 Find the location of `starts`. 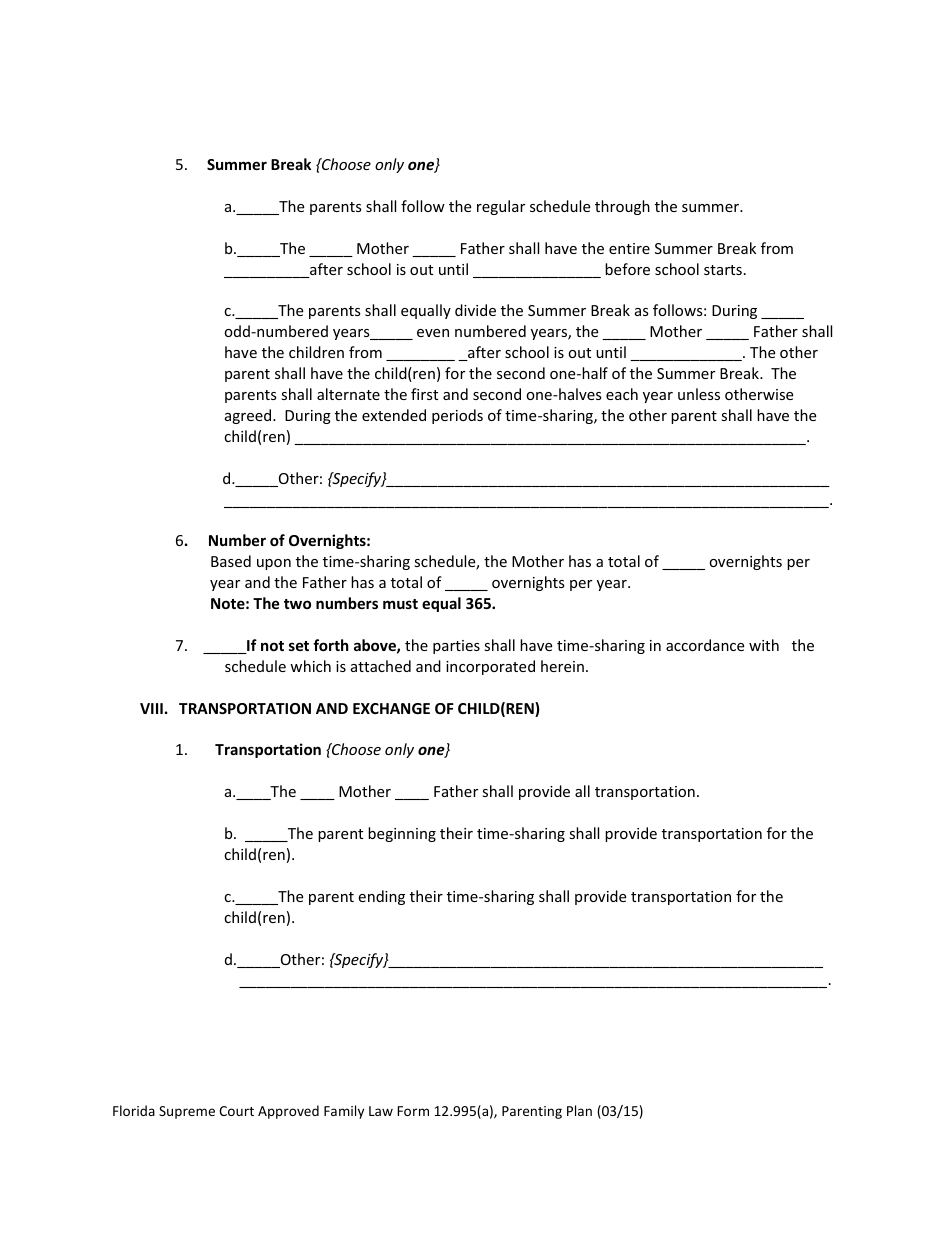

starts is located at coordinates (723, 270).
